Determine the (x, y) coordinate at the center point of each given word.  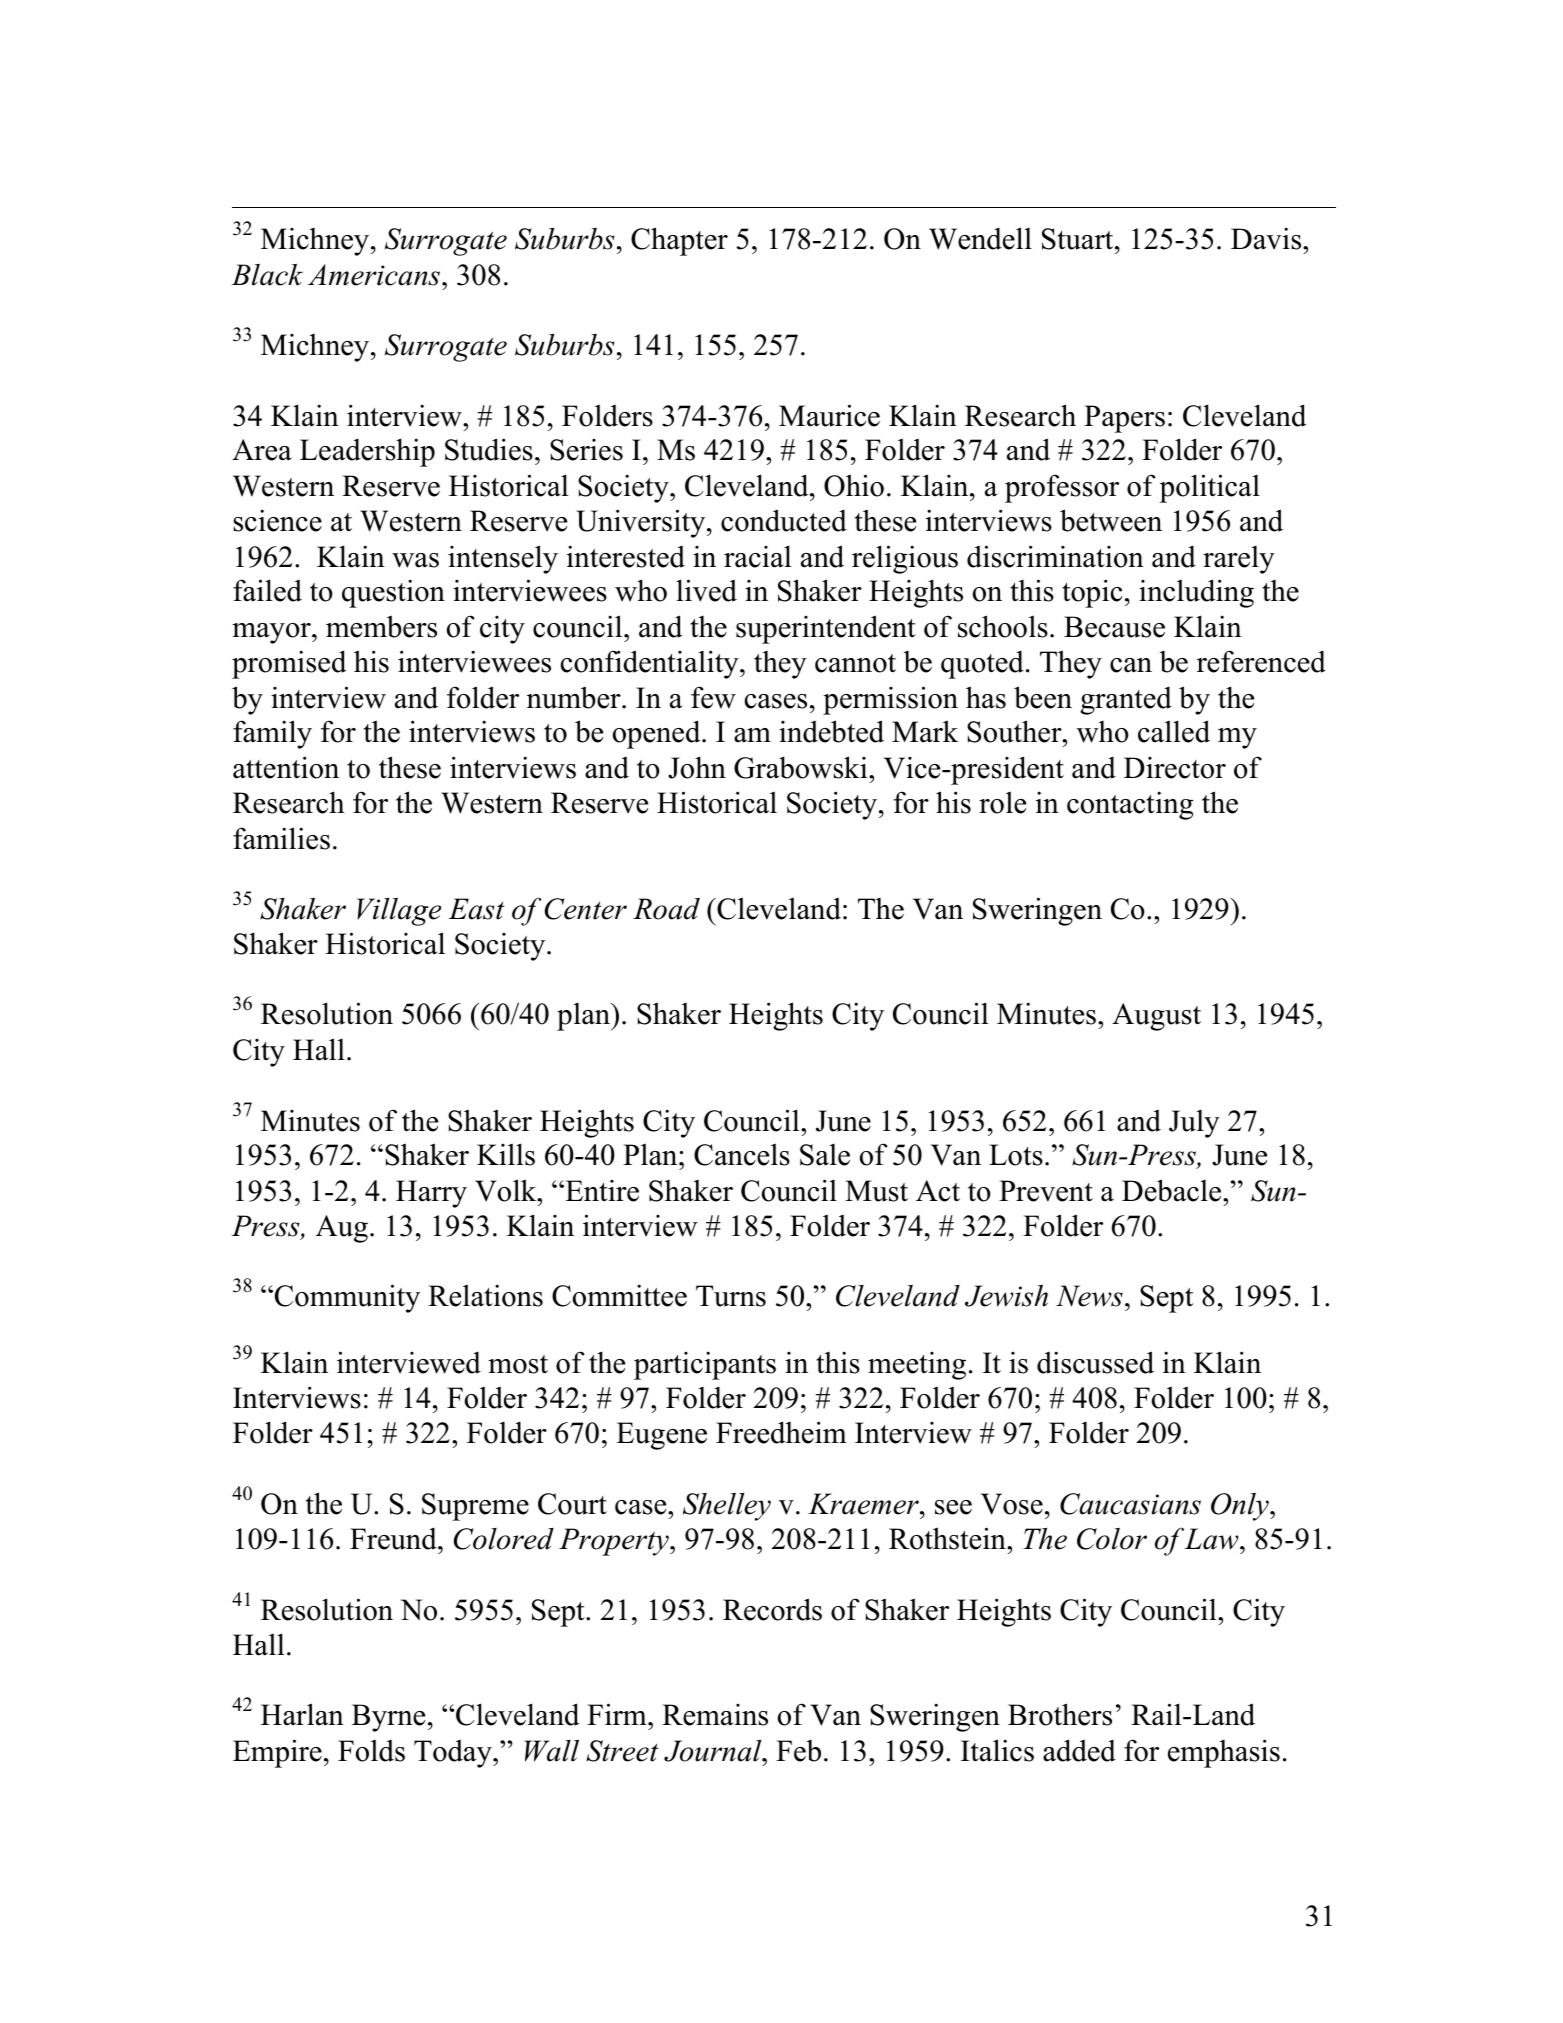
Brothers (1060, 1714)
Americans (374, 275)
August (1156, 1017)
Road (666, 909)
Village (399, 912)
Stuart (1079, 239)
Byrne (388, 1718)
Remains (715, 1715)
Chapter (679, 241)
